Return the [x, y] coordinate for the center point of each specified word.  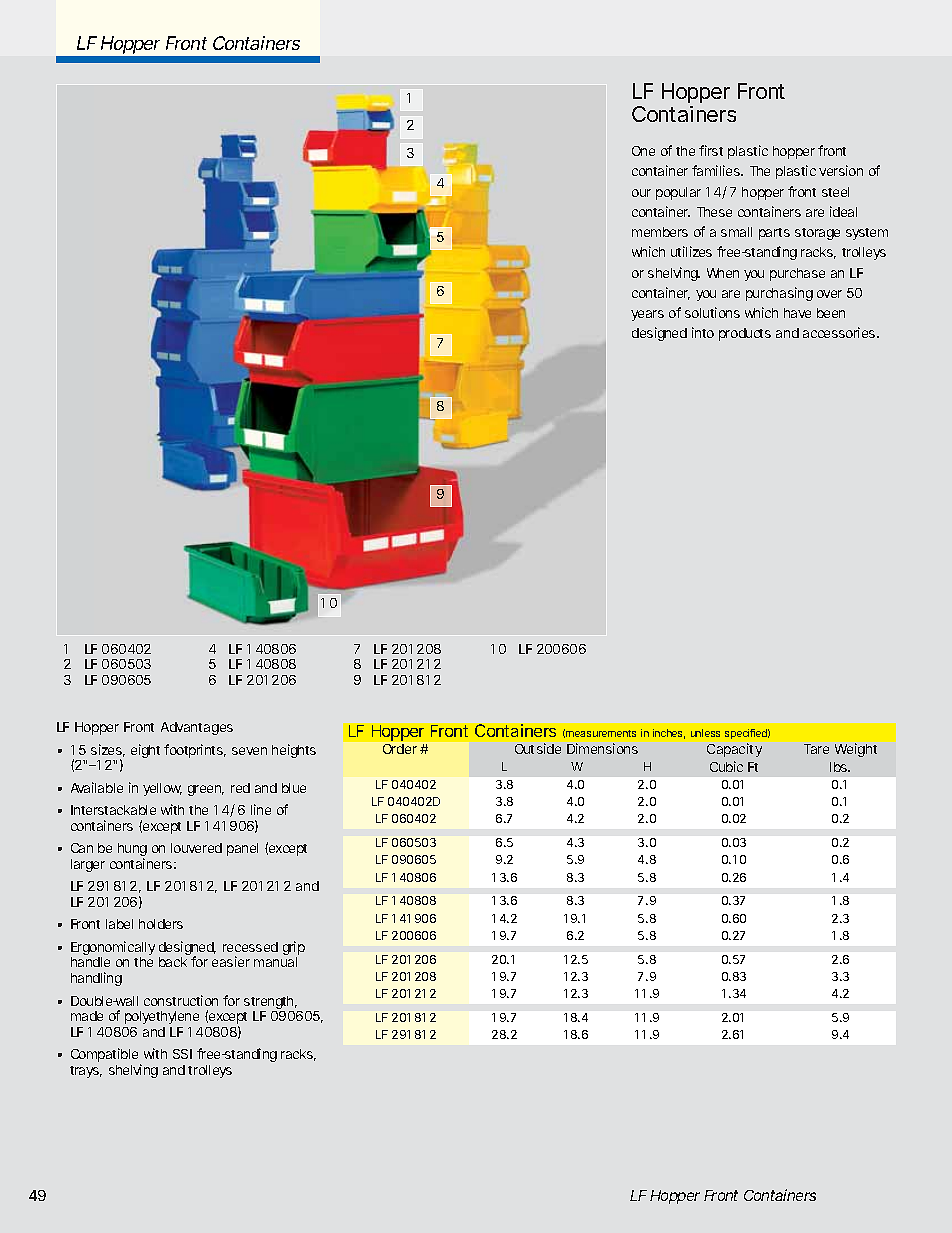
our [641, 193]
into [703, 332]
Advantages [197, 728]
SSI [182, 1054]
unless [705, 733]
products [745, 334]
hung [132, 851]
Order [400, 749]
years [647, 315]
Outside [538, 748]
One [643, 151]
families [717, 170]
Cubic [726, 766]
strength [270, 1004]
